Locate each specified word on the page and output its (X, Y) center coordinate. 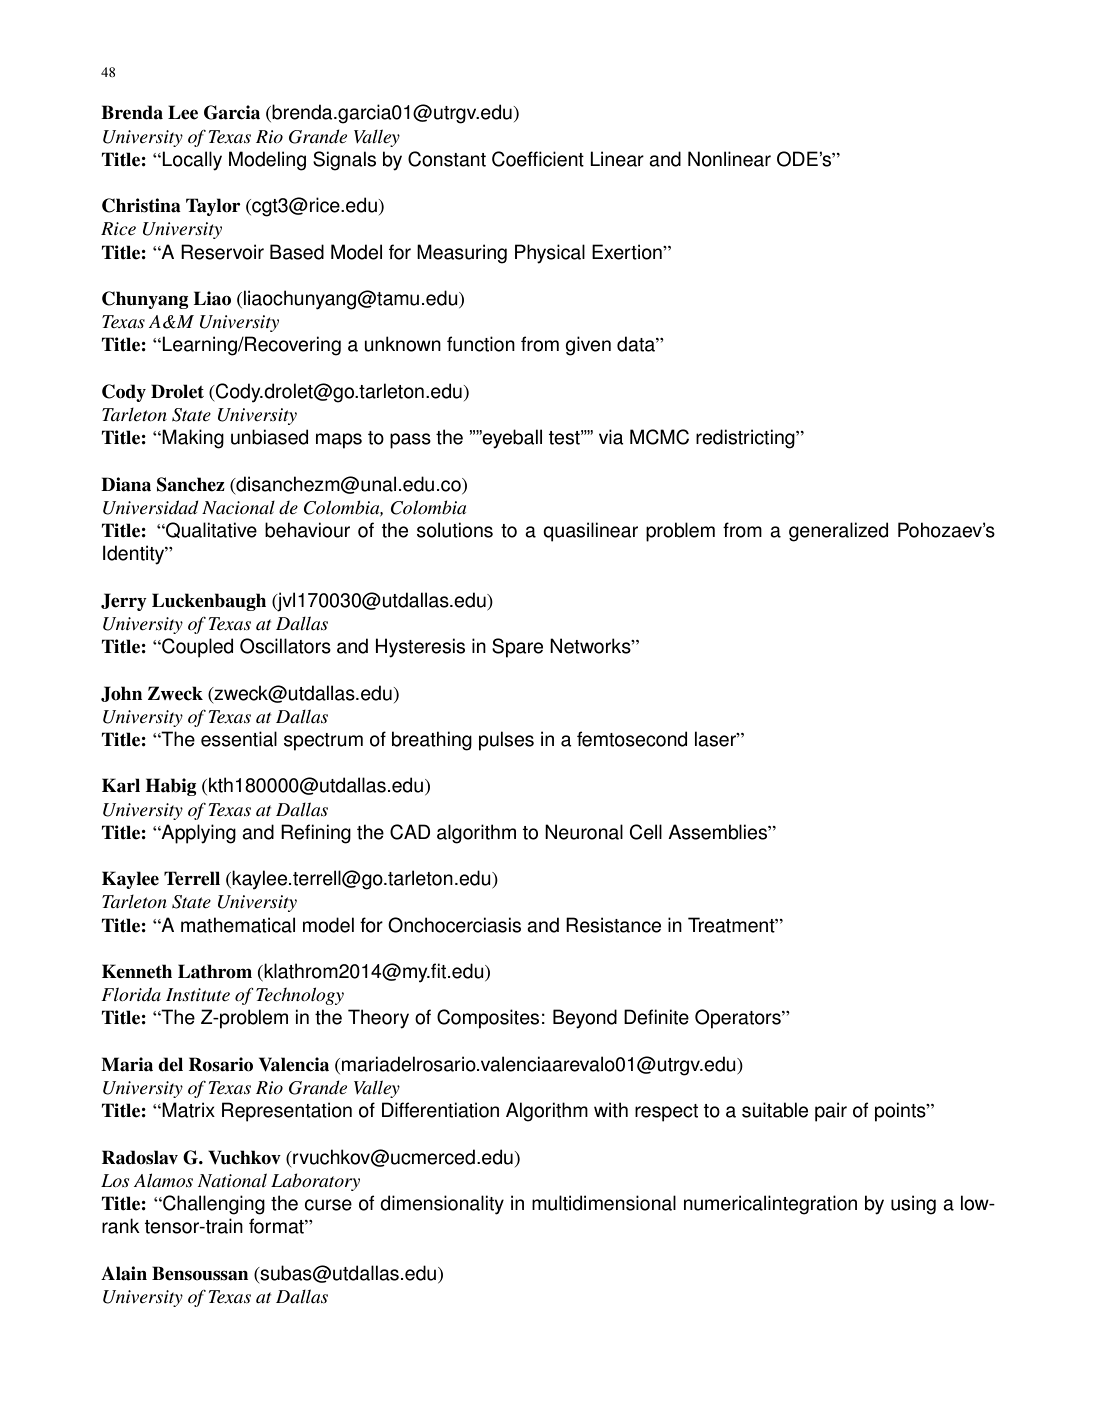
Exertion (628, 252)
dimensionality (442, 1205)
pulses (506, 741)
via (611, 437)
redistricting (746, 439)
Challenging (213, 1205)
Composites (488, 1019)
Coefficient (538, 159)
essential (239, 739)
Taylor (213, 207)
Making (193, 439)
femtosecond (632, 739)
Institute (198, 995)
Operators (739, 1019)
